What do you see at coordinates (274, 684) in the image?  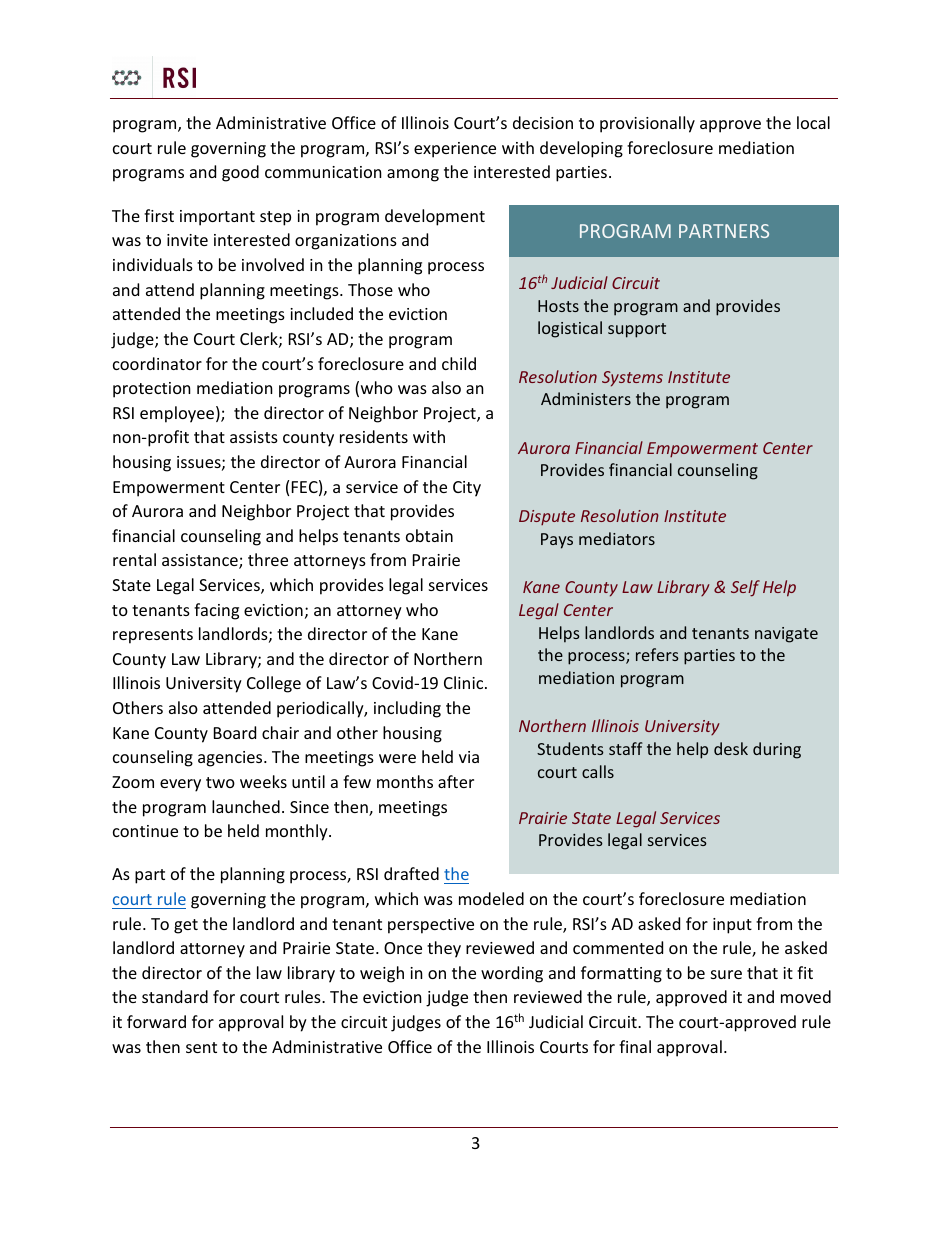 I see `College` at bounding box center [274, 684].
